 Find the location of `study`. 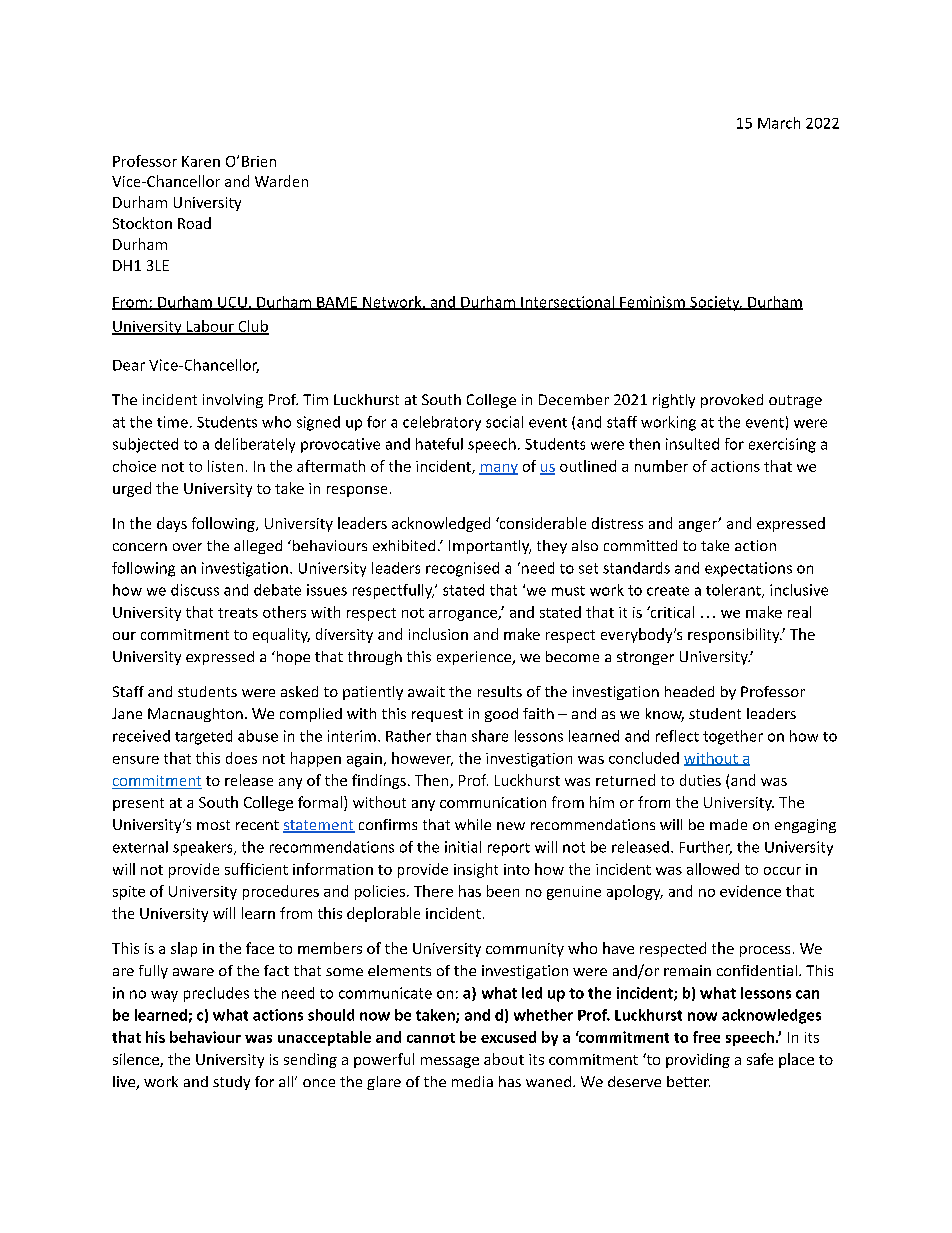

study is located at coordinates (231, 1083).
